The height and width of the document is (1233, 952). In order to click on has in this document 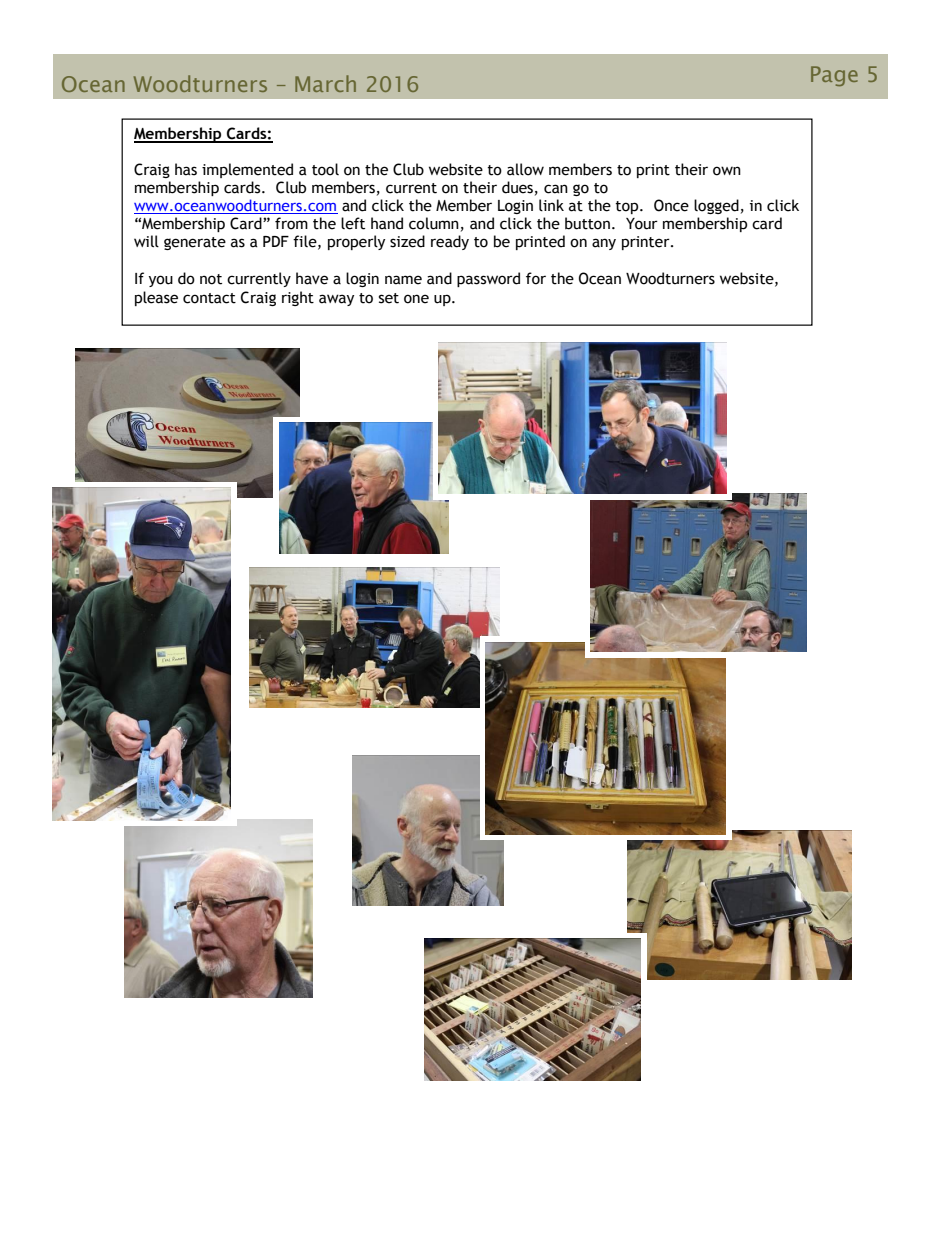, I will do `click(186, 169)`.
